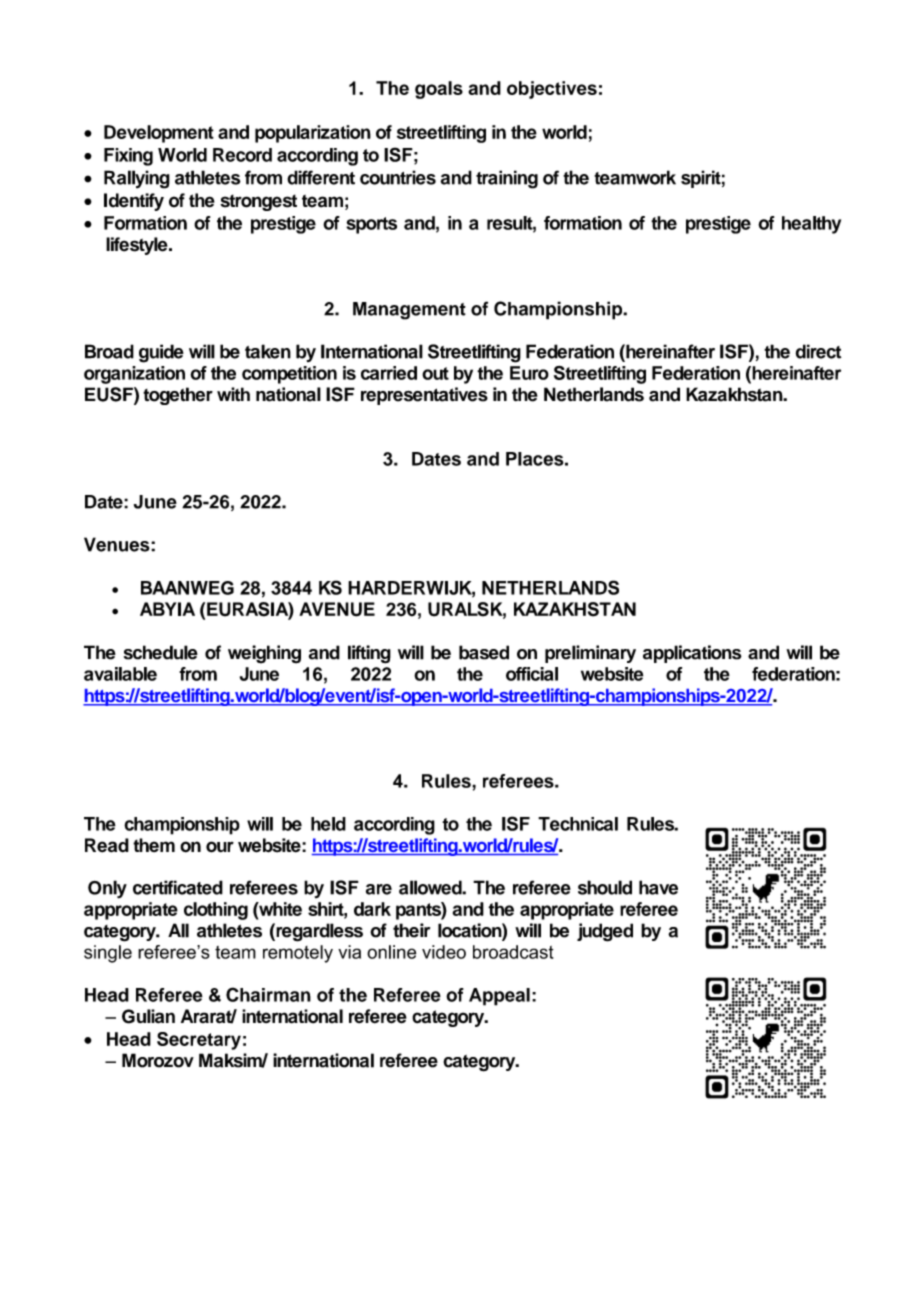 The height and width of the image is (1308, 924). Describe the element at coordinates (161, 652) in the image. I see `schedule` at that location.
